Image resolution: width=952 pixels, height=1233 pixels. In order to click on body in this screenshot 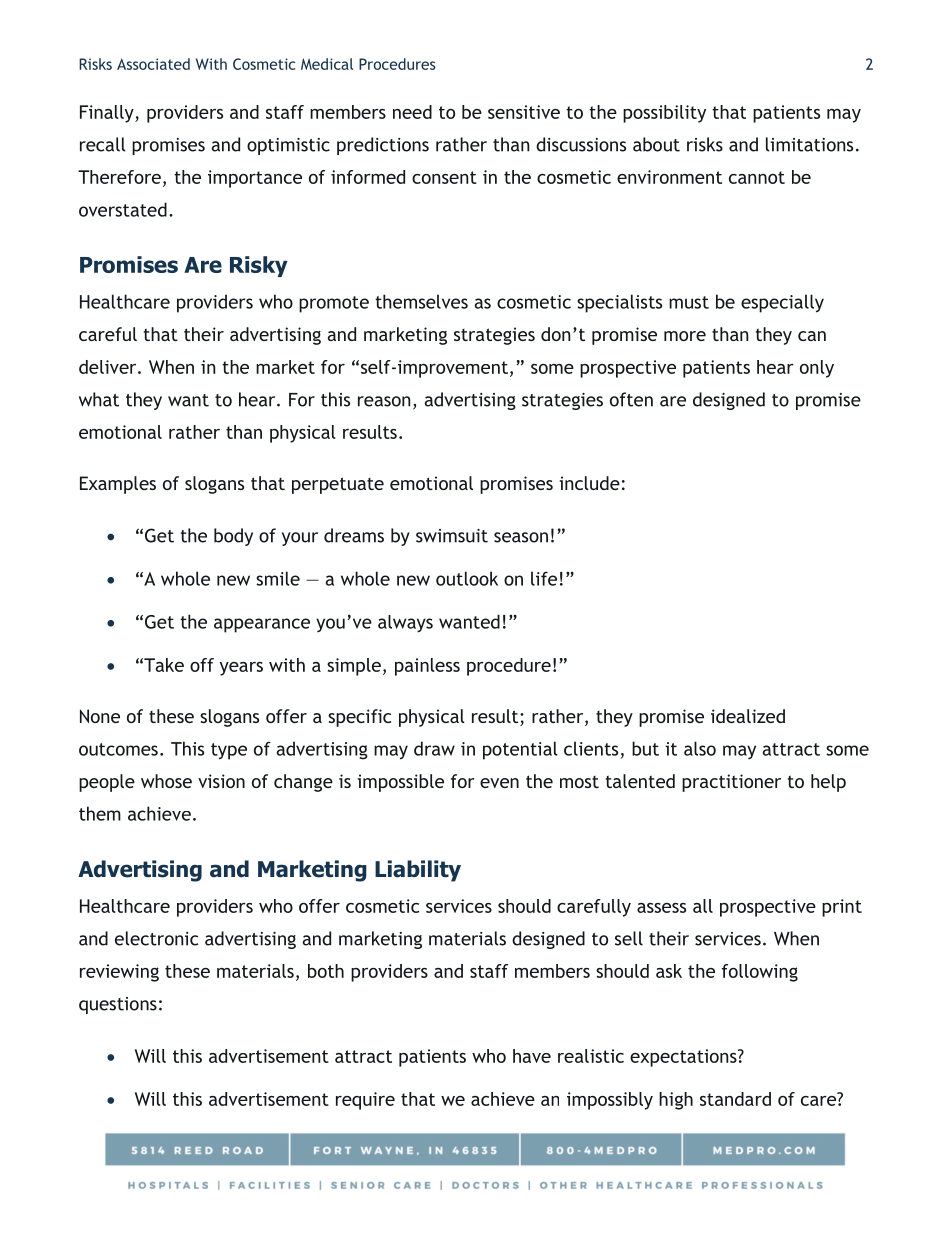, I will do `click(233, 537)`.
